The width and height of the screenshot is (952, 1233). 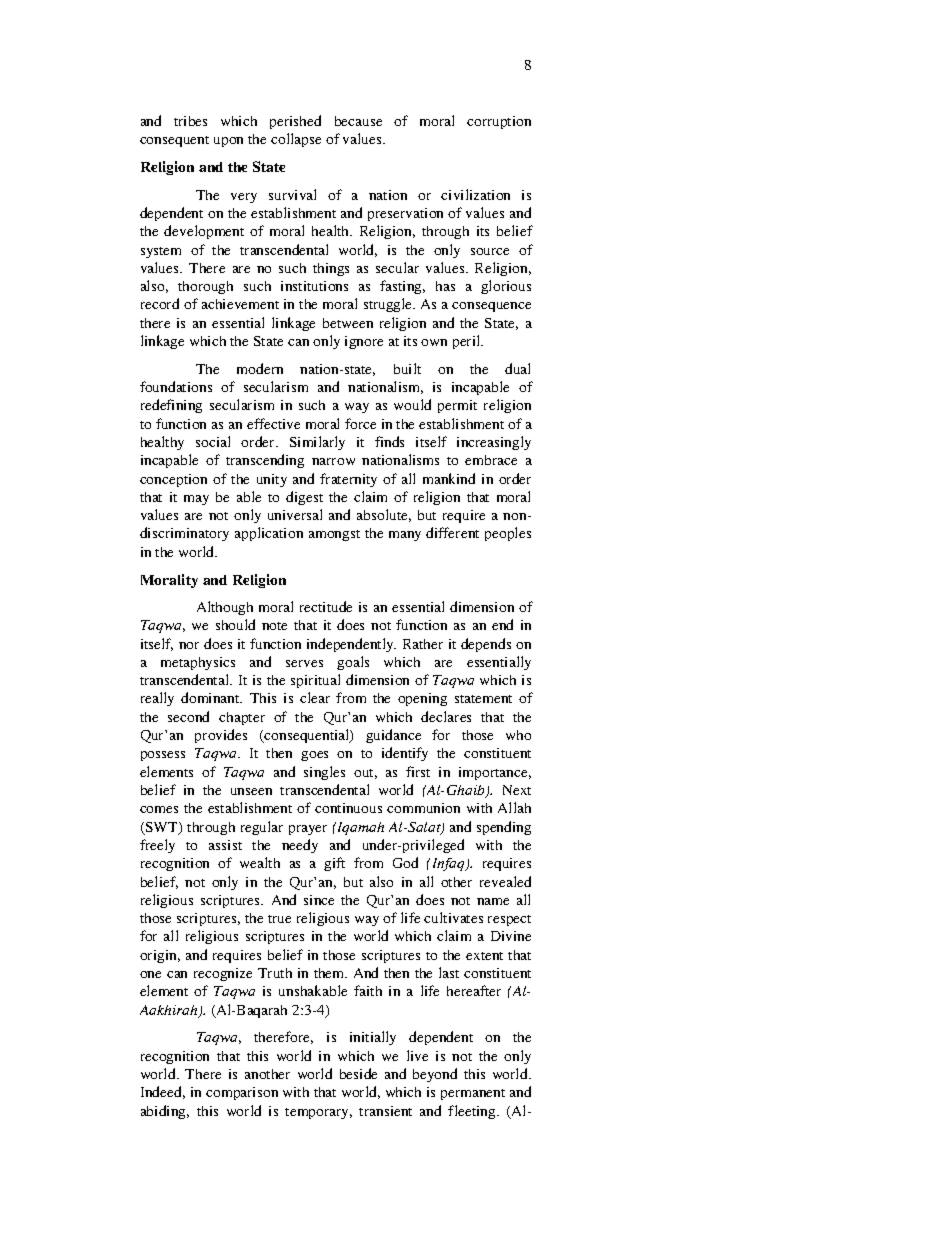 What do you see at coordinates (190, 121) in the screenshot?
I see `tribes` at bounding box center [190, 121].
